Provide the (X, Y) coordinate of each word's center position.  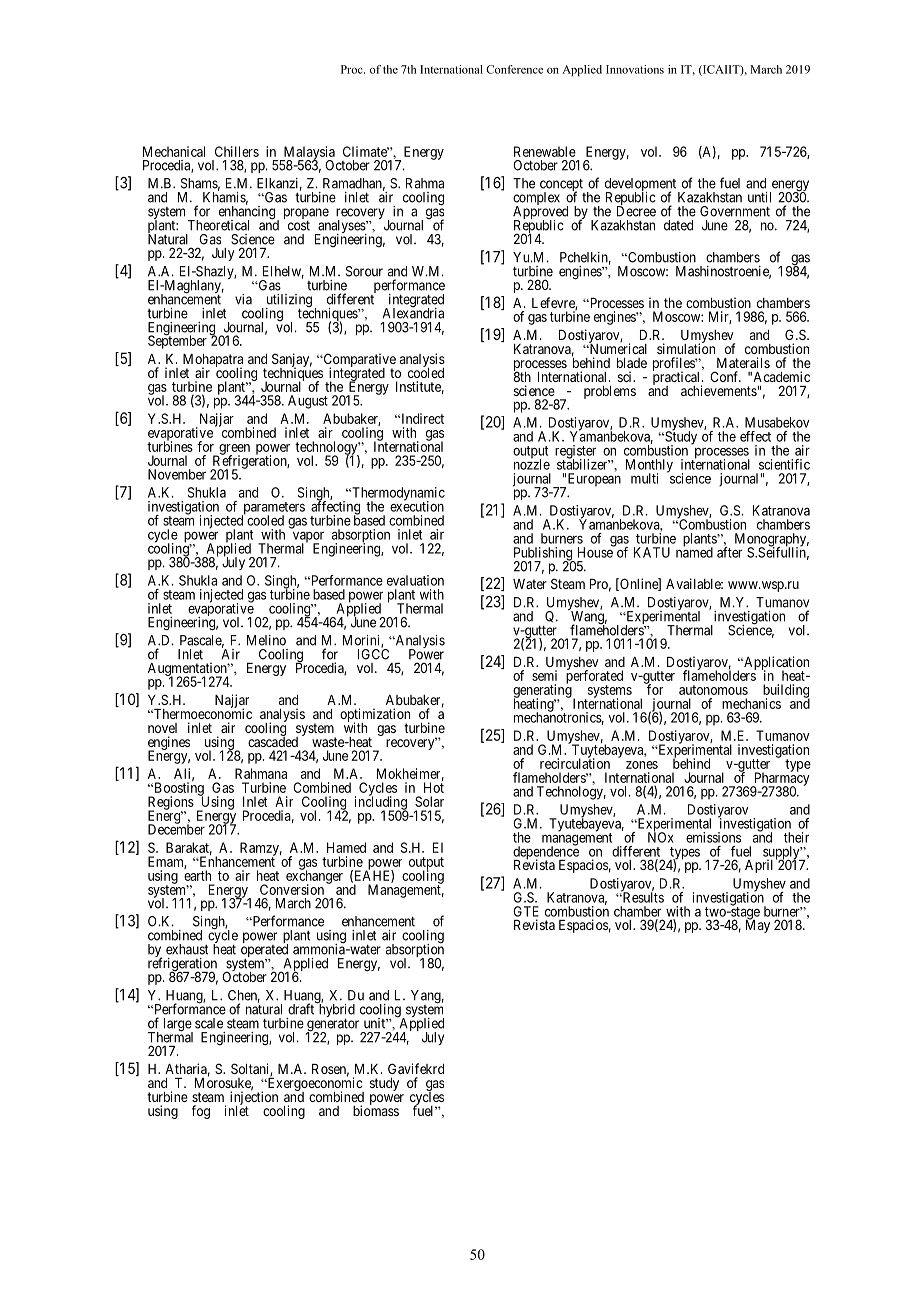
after (729, 551)
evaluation (415, 580)
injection (254, 1098)
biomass (376, 1110)
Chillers (237, 151)
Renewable (545, 151)
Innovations (635, 69)
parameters (273, 509)
